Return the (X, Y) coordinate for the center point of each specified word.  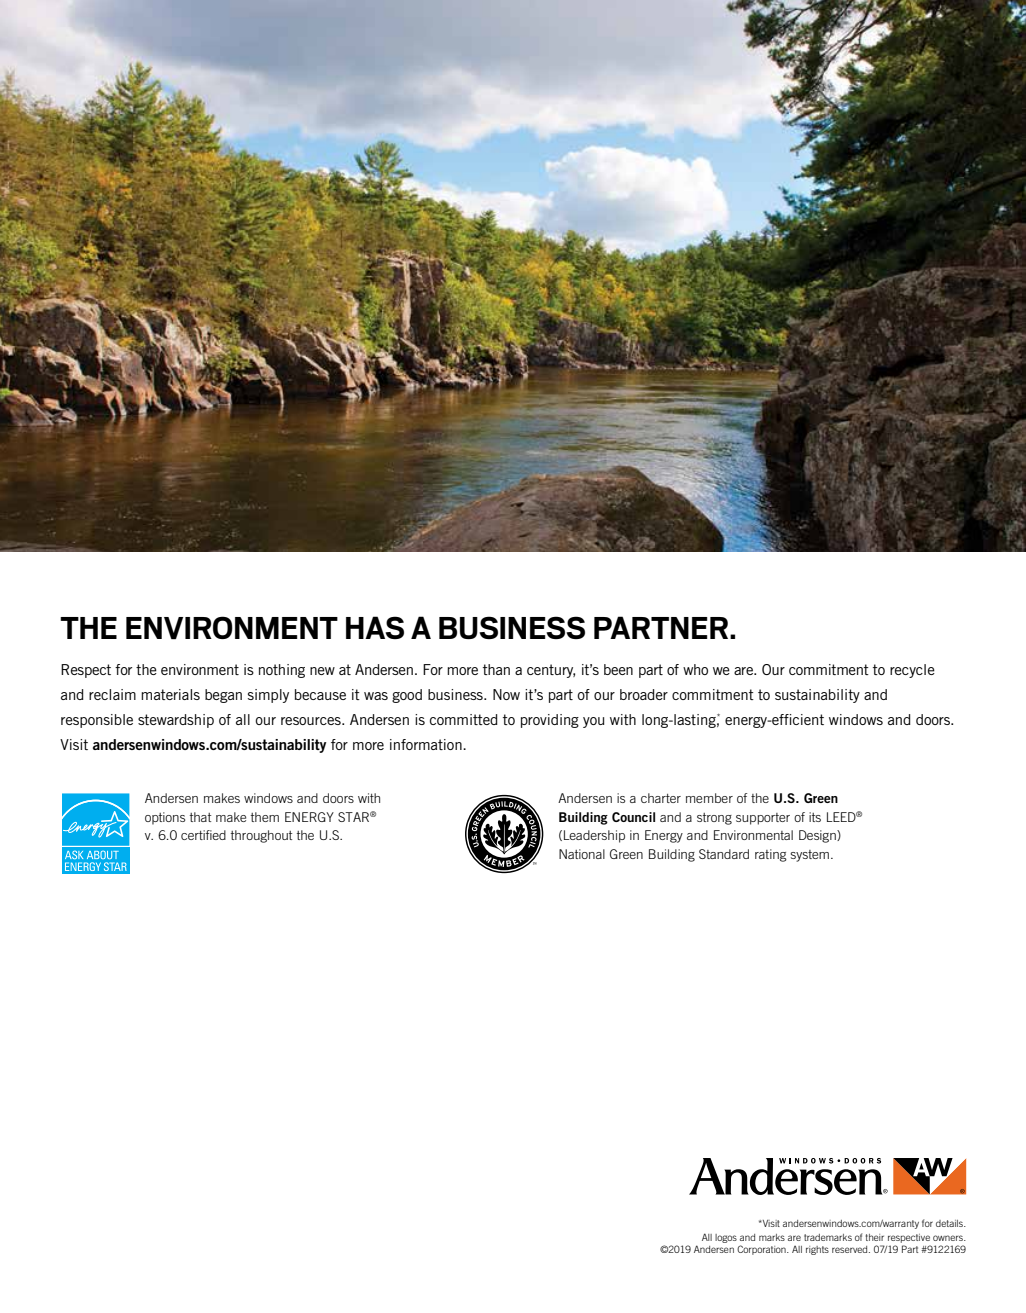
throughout (261, 836)
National (582, 854)
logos (726, 1238)
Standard (724, 854)
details (950, 1223)
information (427, 744)
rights (817, 1250)
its (815, 817)
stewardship (176, 721)
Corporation (762, 1250)
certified (203, 835)
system (809, 856)
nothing (282, 671)
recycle (912, 671)
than (496, 669)
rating (771, 855)
